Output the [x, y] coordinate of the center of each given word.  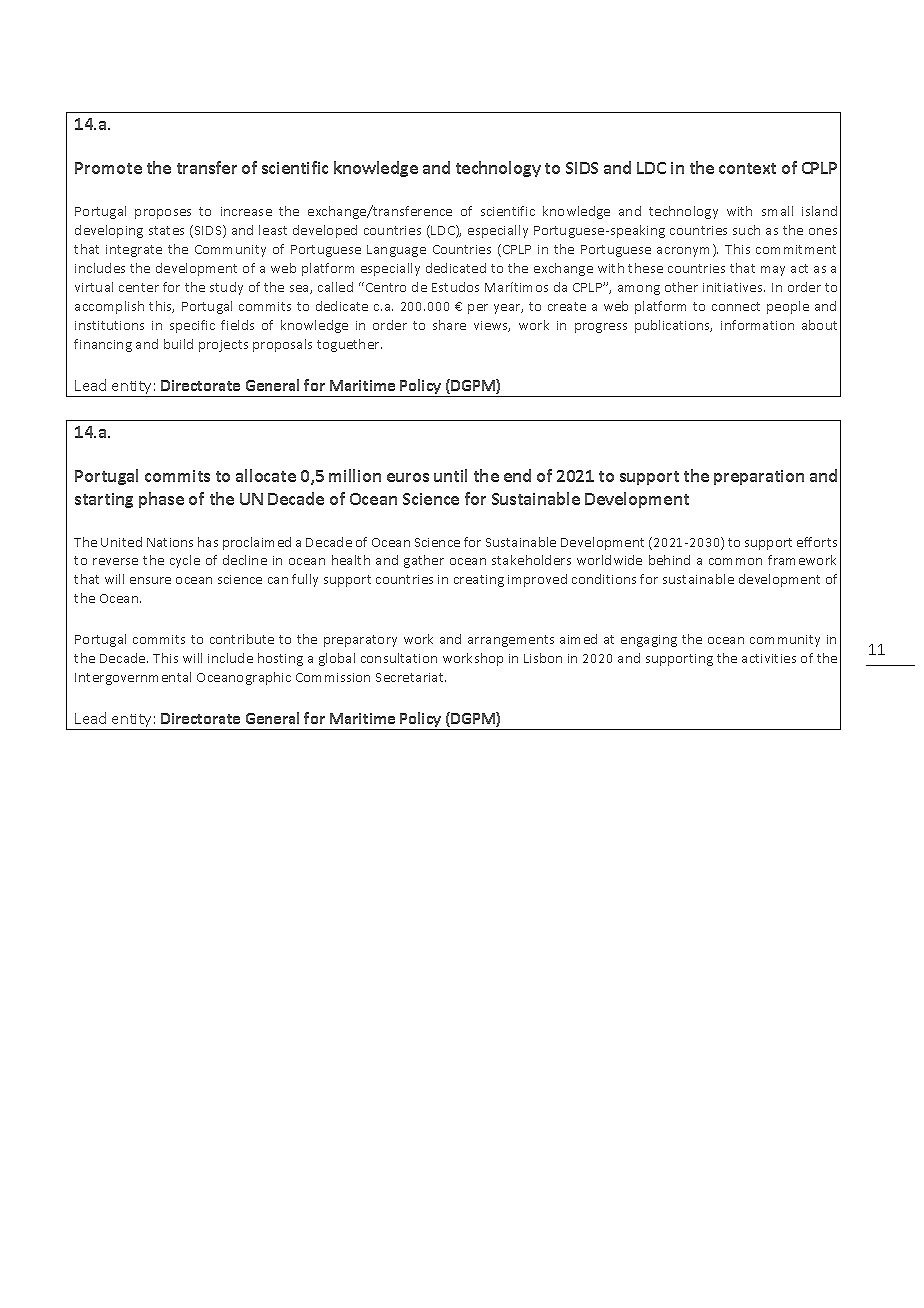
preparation [759, 477]
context [747, 168]
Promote [108, 168]
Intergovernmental [133, 678]
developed [325, 231]
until [450, 475]
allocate [266, 475]
